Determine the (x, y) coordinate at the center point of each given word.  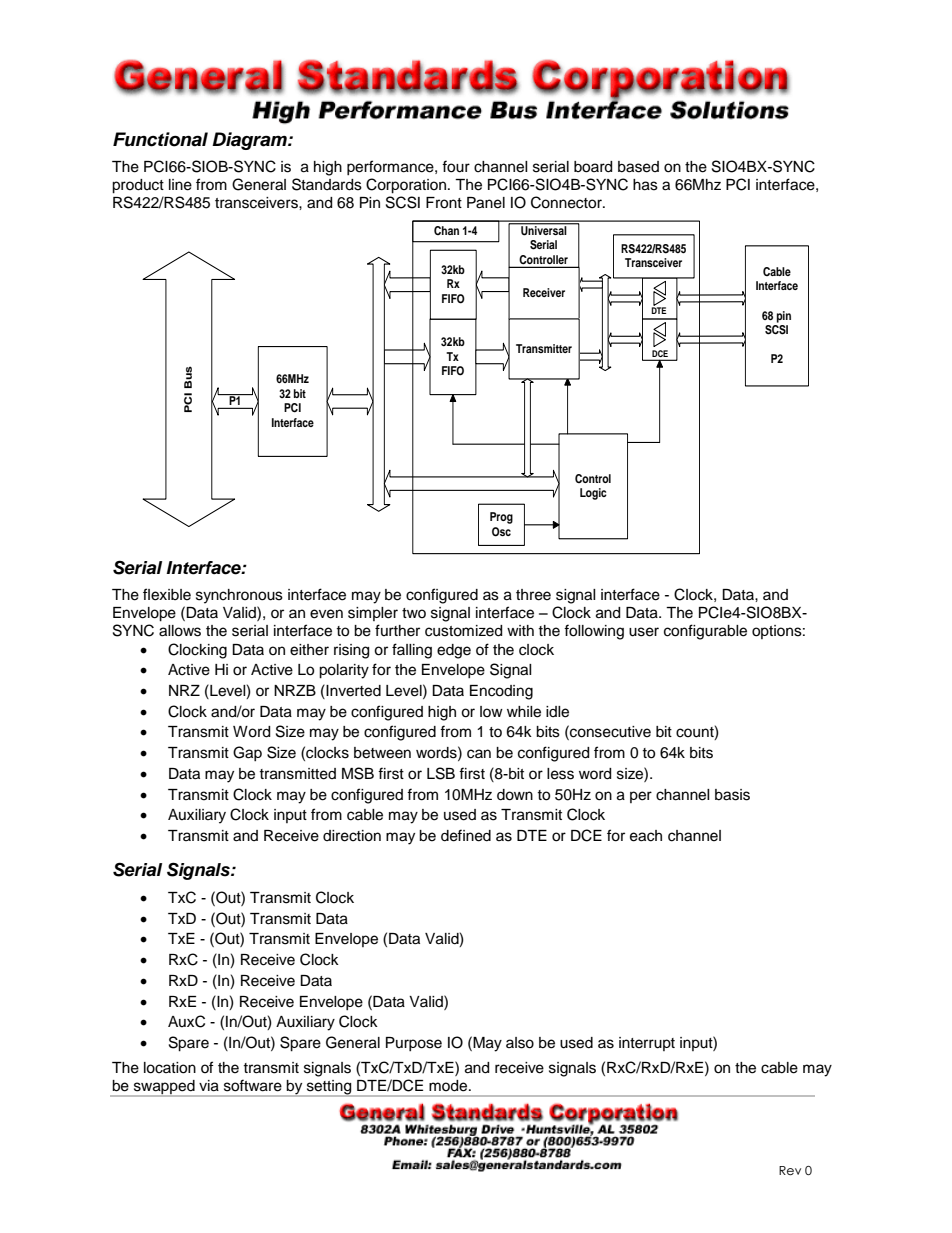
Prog (501, 518)
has (645, 185)
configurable (705, 632)
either (309, 650)
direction (352, 836)
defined (466, 835)
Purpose (414, 1044)
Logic (593, 494)
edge (454, 651)
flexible (167, 594)
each (646, 836)
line (180, 185)
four (456, 166)
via (209, 1086)
